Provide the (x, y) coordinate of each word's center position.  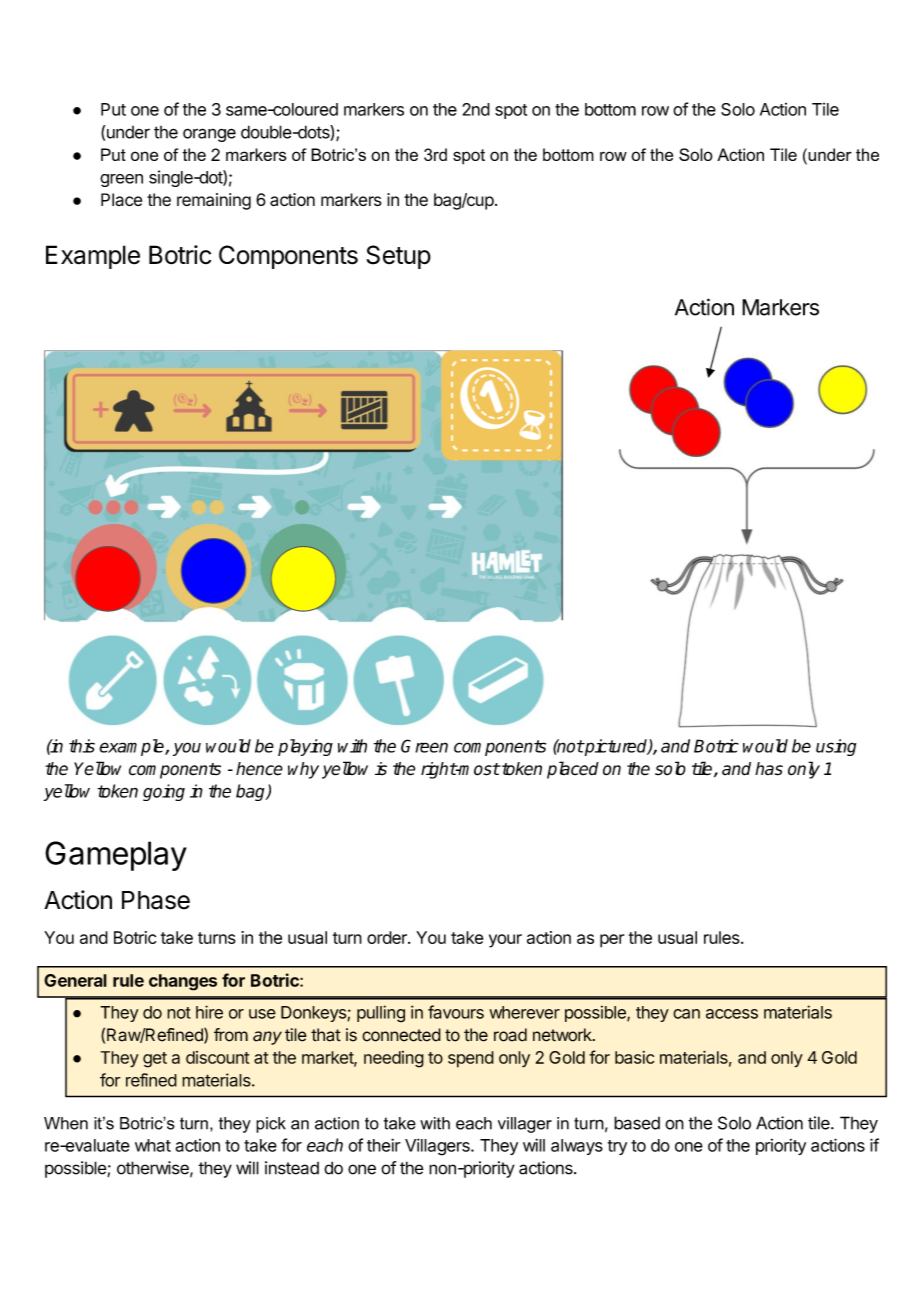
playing (305, 747)
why (303, 770)
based (637, 1123)
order (388, 937)
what (153, 1145)
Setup (398, 257)
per (612, 941)
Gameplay (116, 856)
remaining (214, 201)
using (836, 747)
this (82, 746)
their (384, 1145)
